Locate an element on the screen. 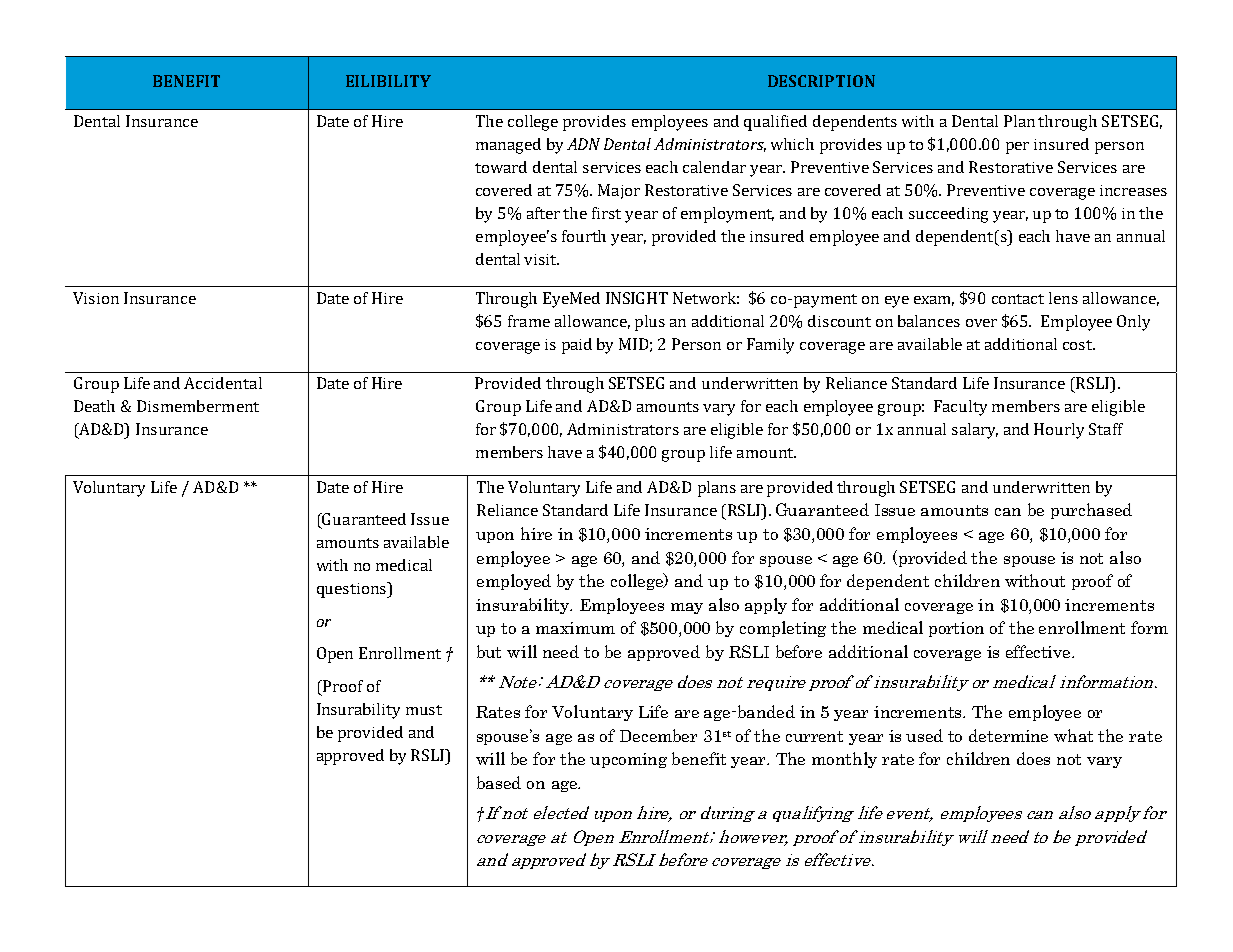 This screenshot has width=1233, height=952. ADN is located at coordinates (583, 144).
